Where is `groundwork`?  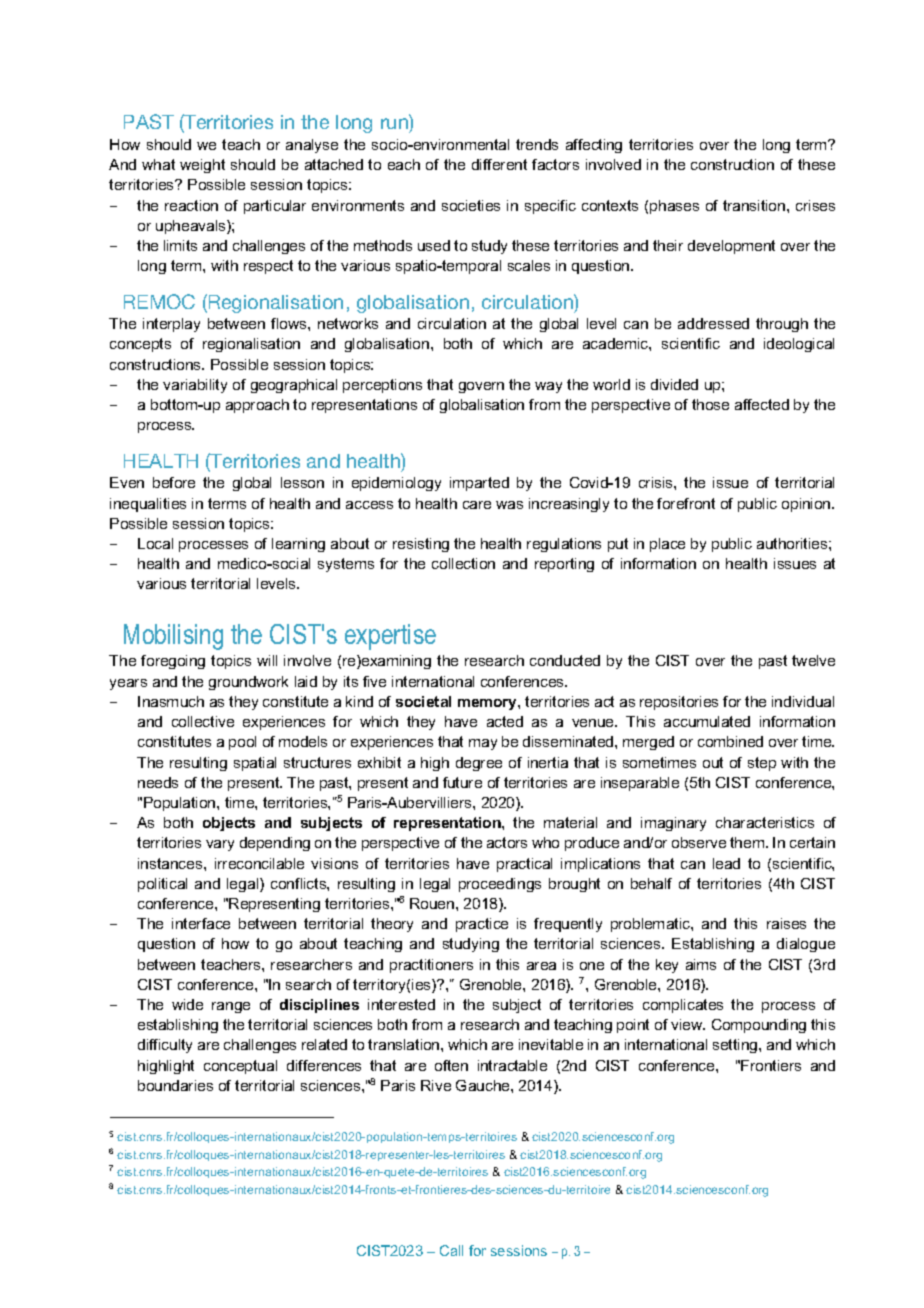 groundwork is located at coordinates (248, 683).
